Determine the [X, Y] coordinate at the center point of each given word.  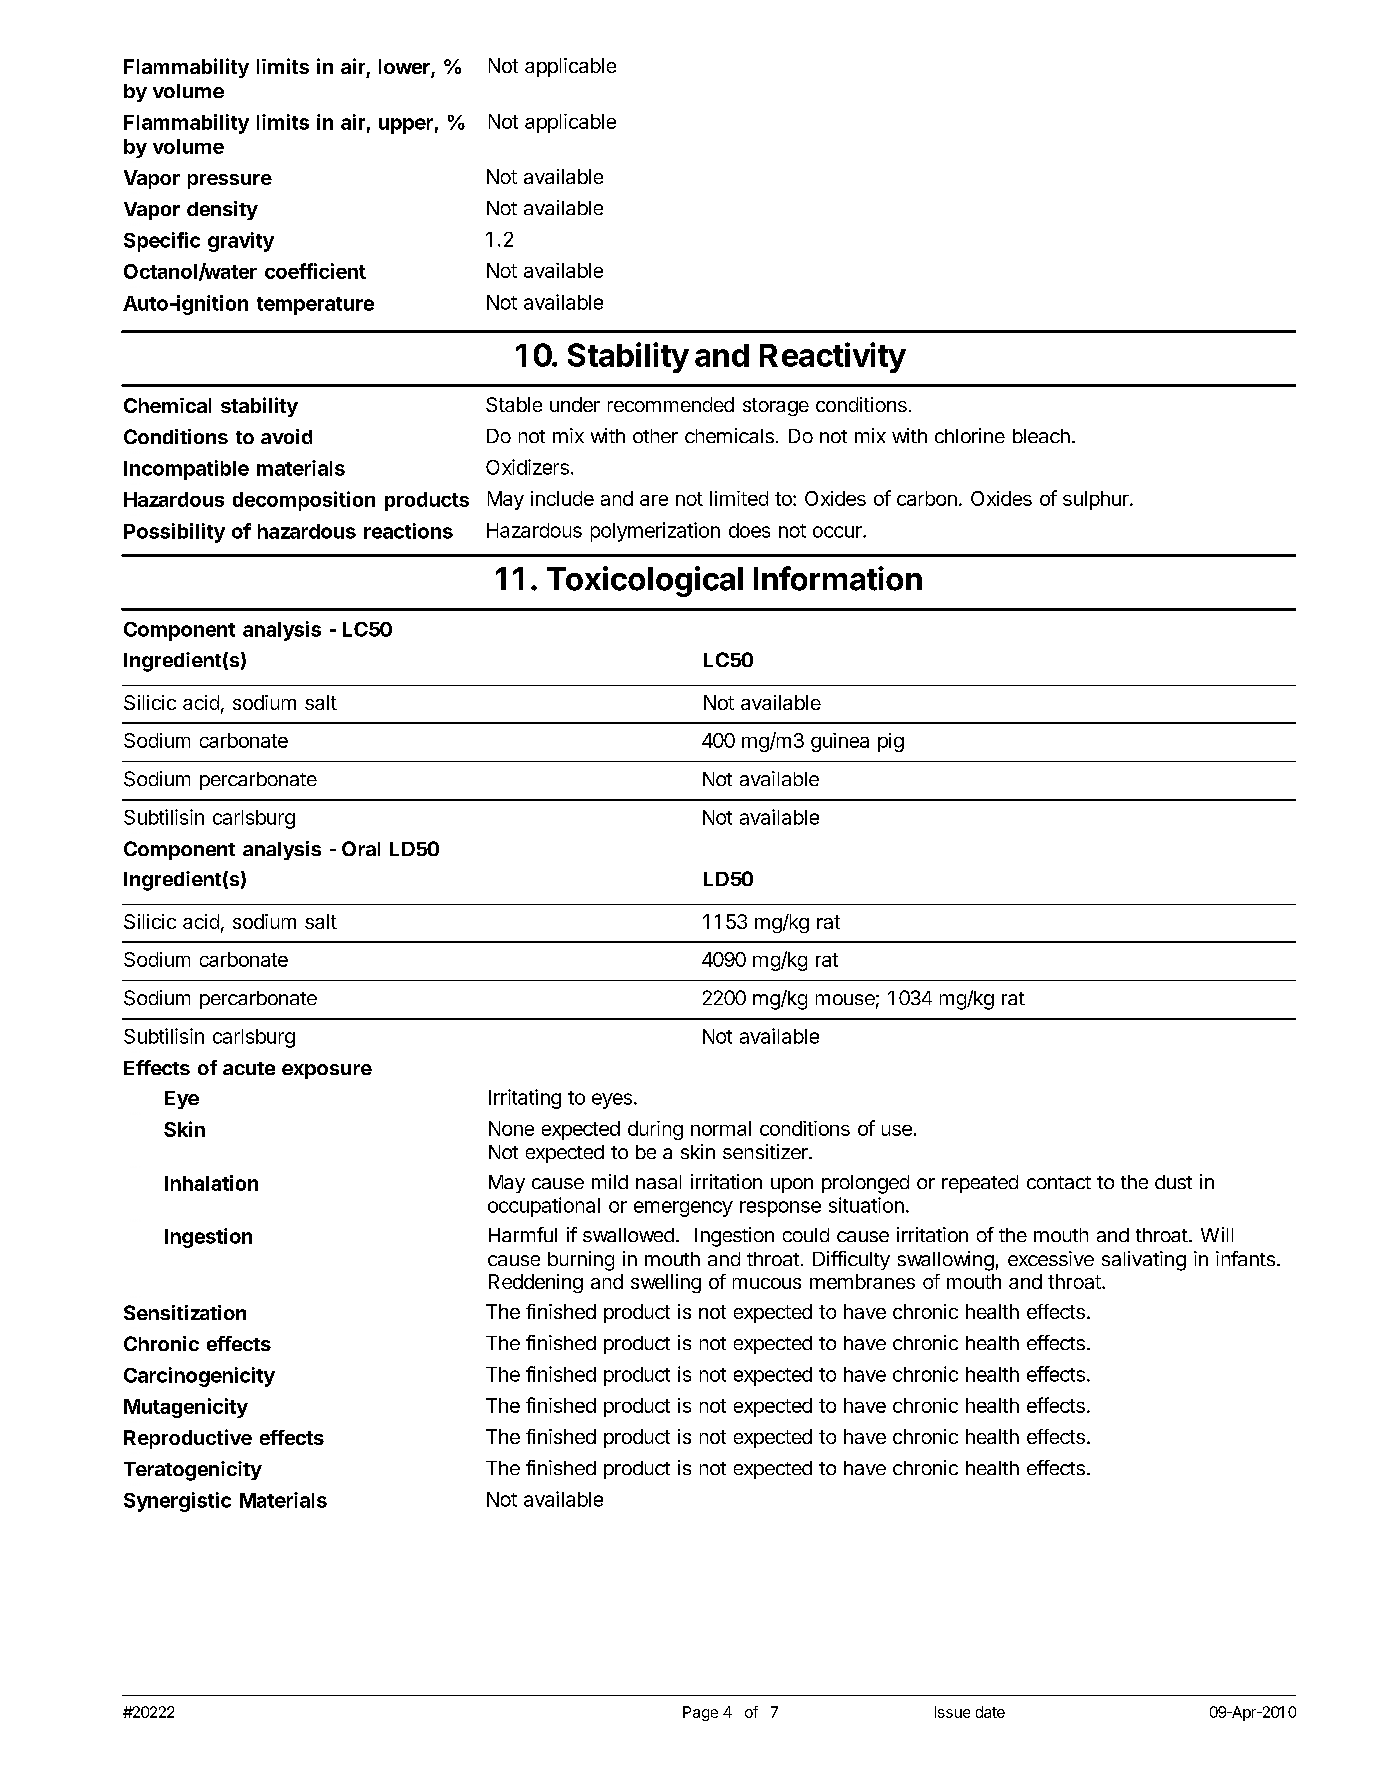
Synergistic [177, 1502]
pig [891, 742]
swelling [666, 1283]
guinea [840, 742]
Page [700, 1713]
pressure [230, 181]
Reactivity [833, 357]
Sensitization [185, 1312]
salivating [1144, 1261]
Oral [361, 848]
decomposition [304, 501]
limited [739, 498]
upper [406, 126]
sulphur [1097, 500]
